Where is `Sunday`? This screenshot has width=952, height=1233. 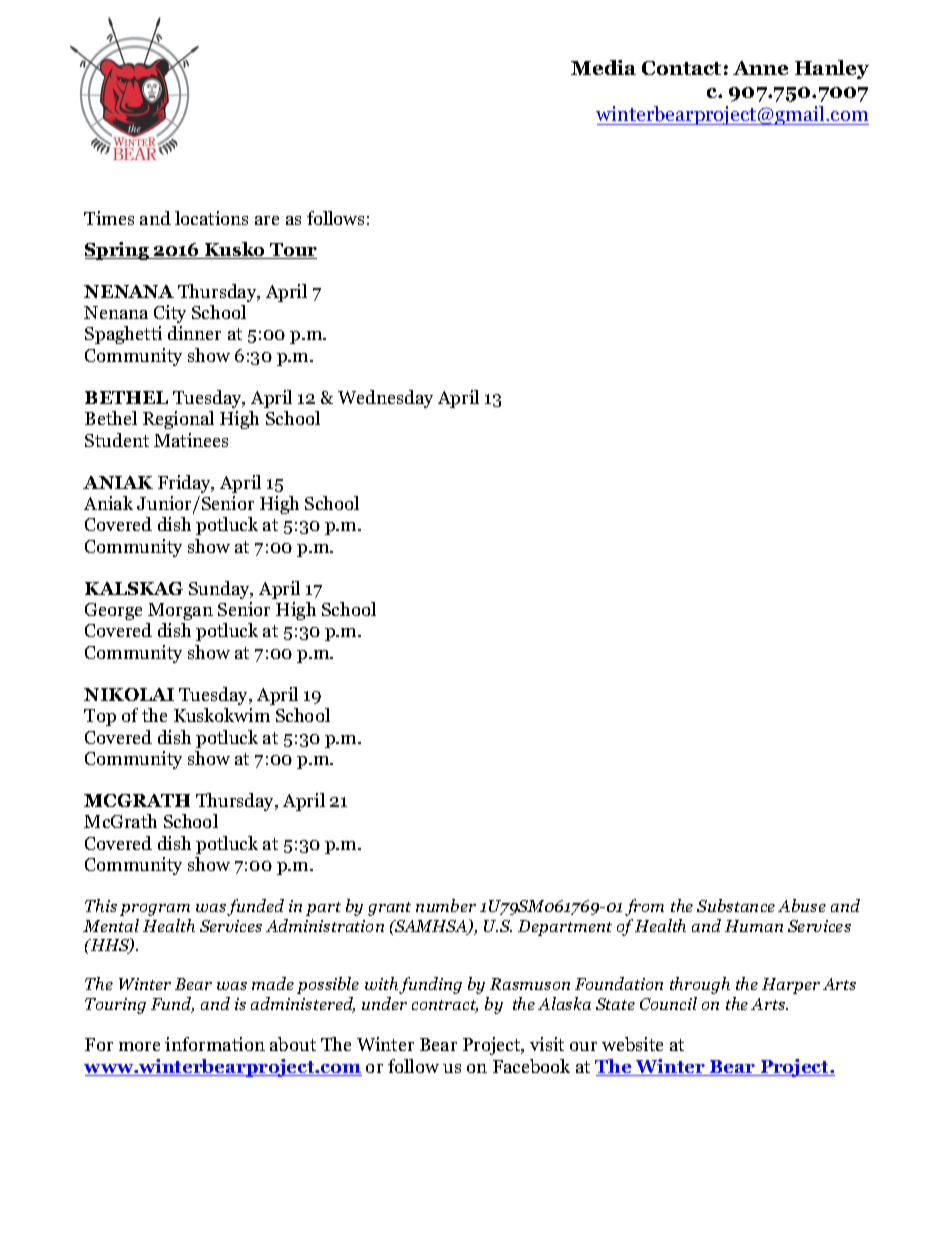 Sunday is located at coordinates (221, 590).
